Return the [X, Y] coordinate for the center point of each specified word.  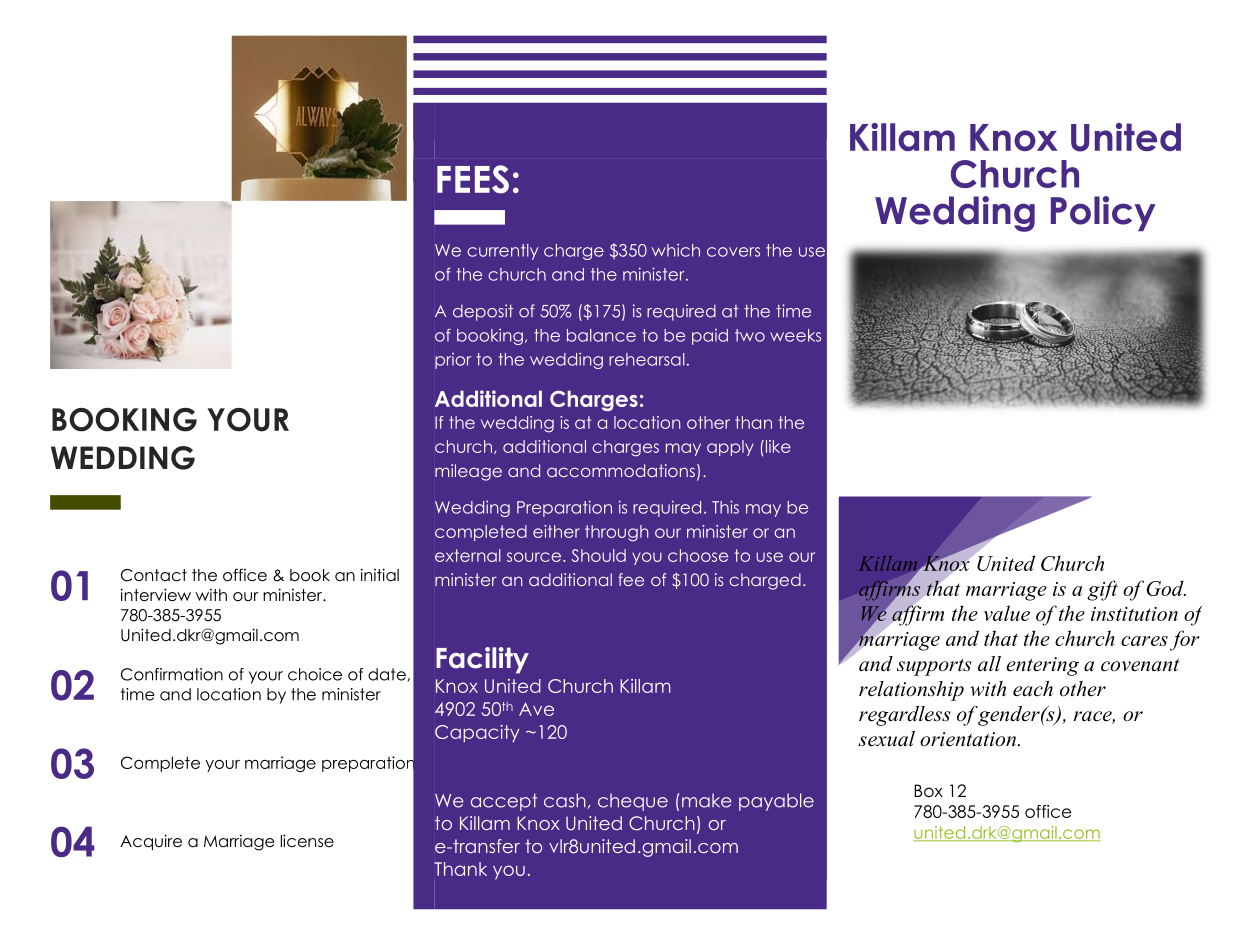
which [676, 250]
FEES [473, 179]
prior [453, 361]
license [307, 841]
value [1007, 613]
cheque [633, 802]
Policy [1103, 213]
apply [730, 448]
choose [698, 555]
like [778, 446]
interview [155, 595]
